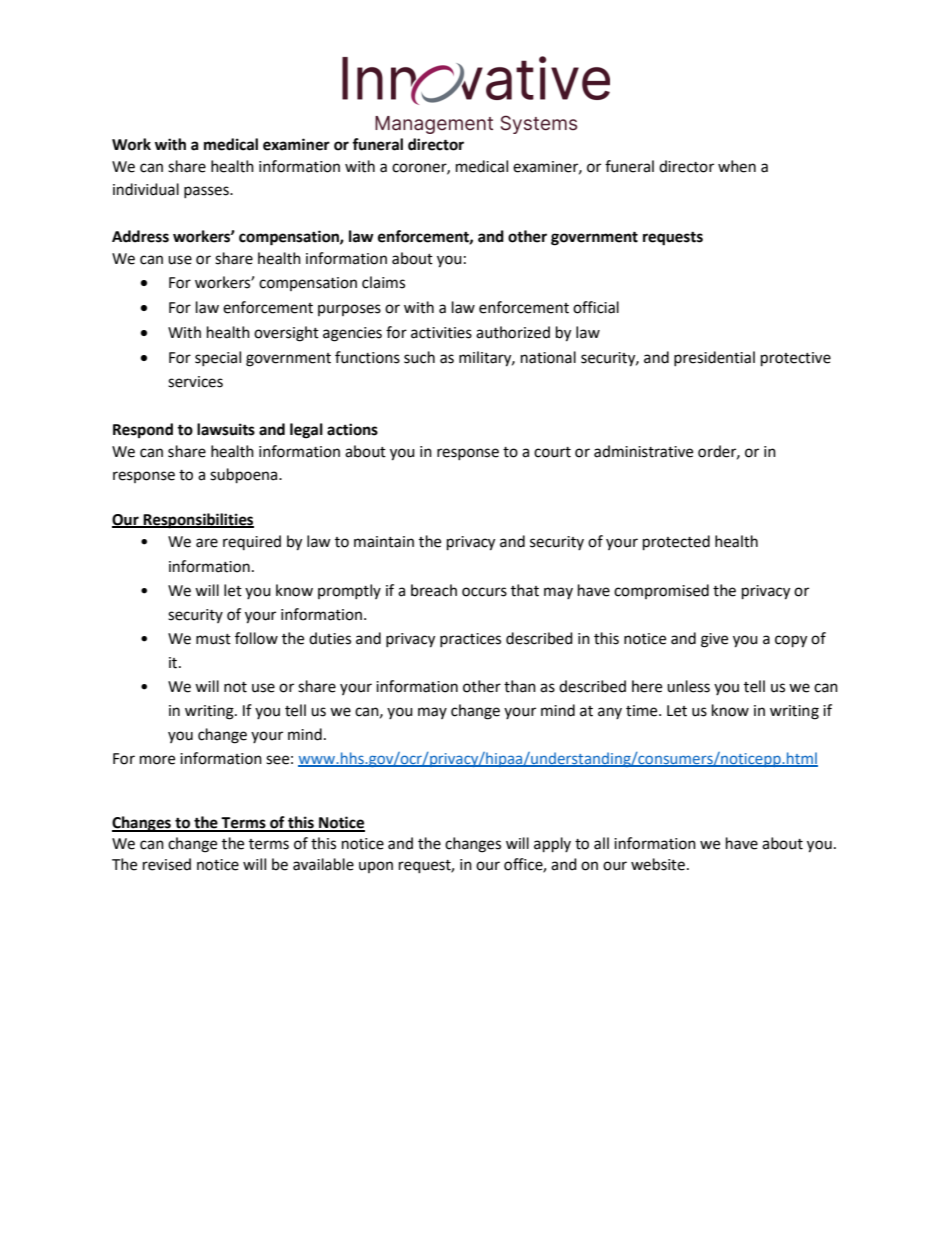  I want to click on claims, so click(383, 282).
